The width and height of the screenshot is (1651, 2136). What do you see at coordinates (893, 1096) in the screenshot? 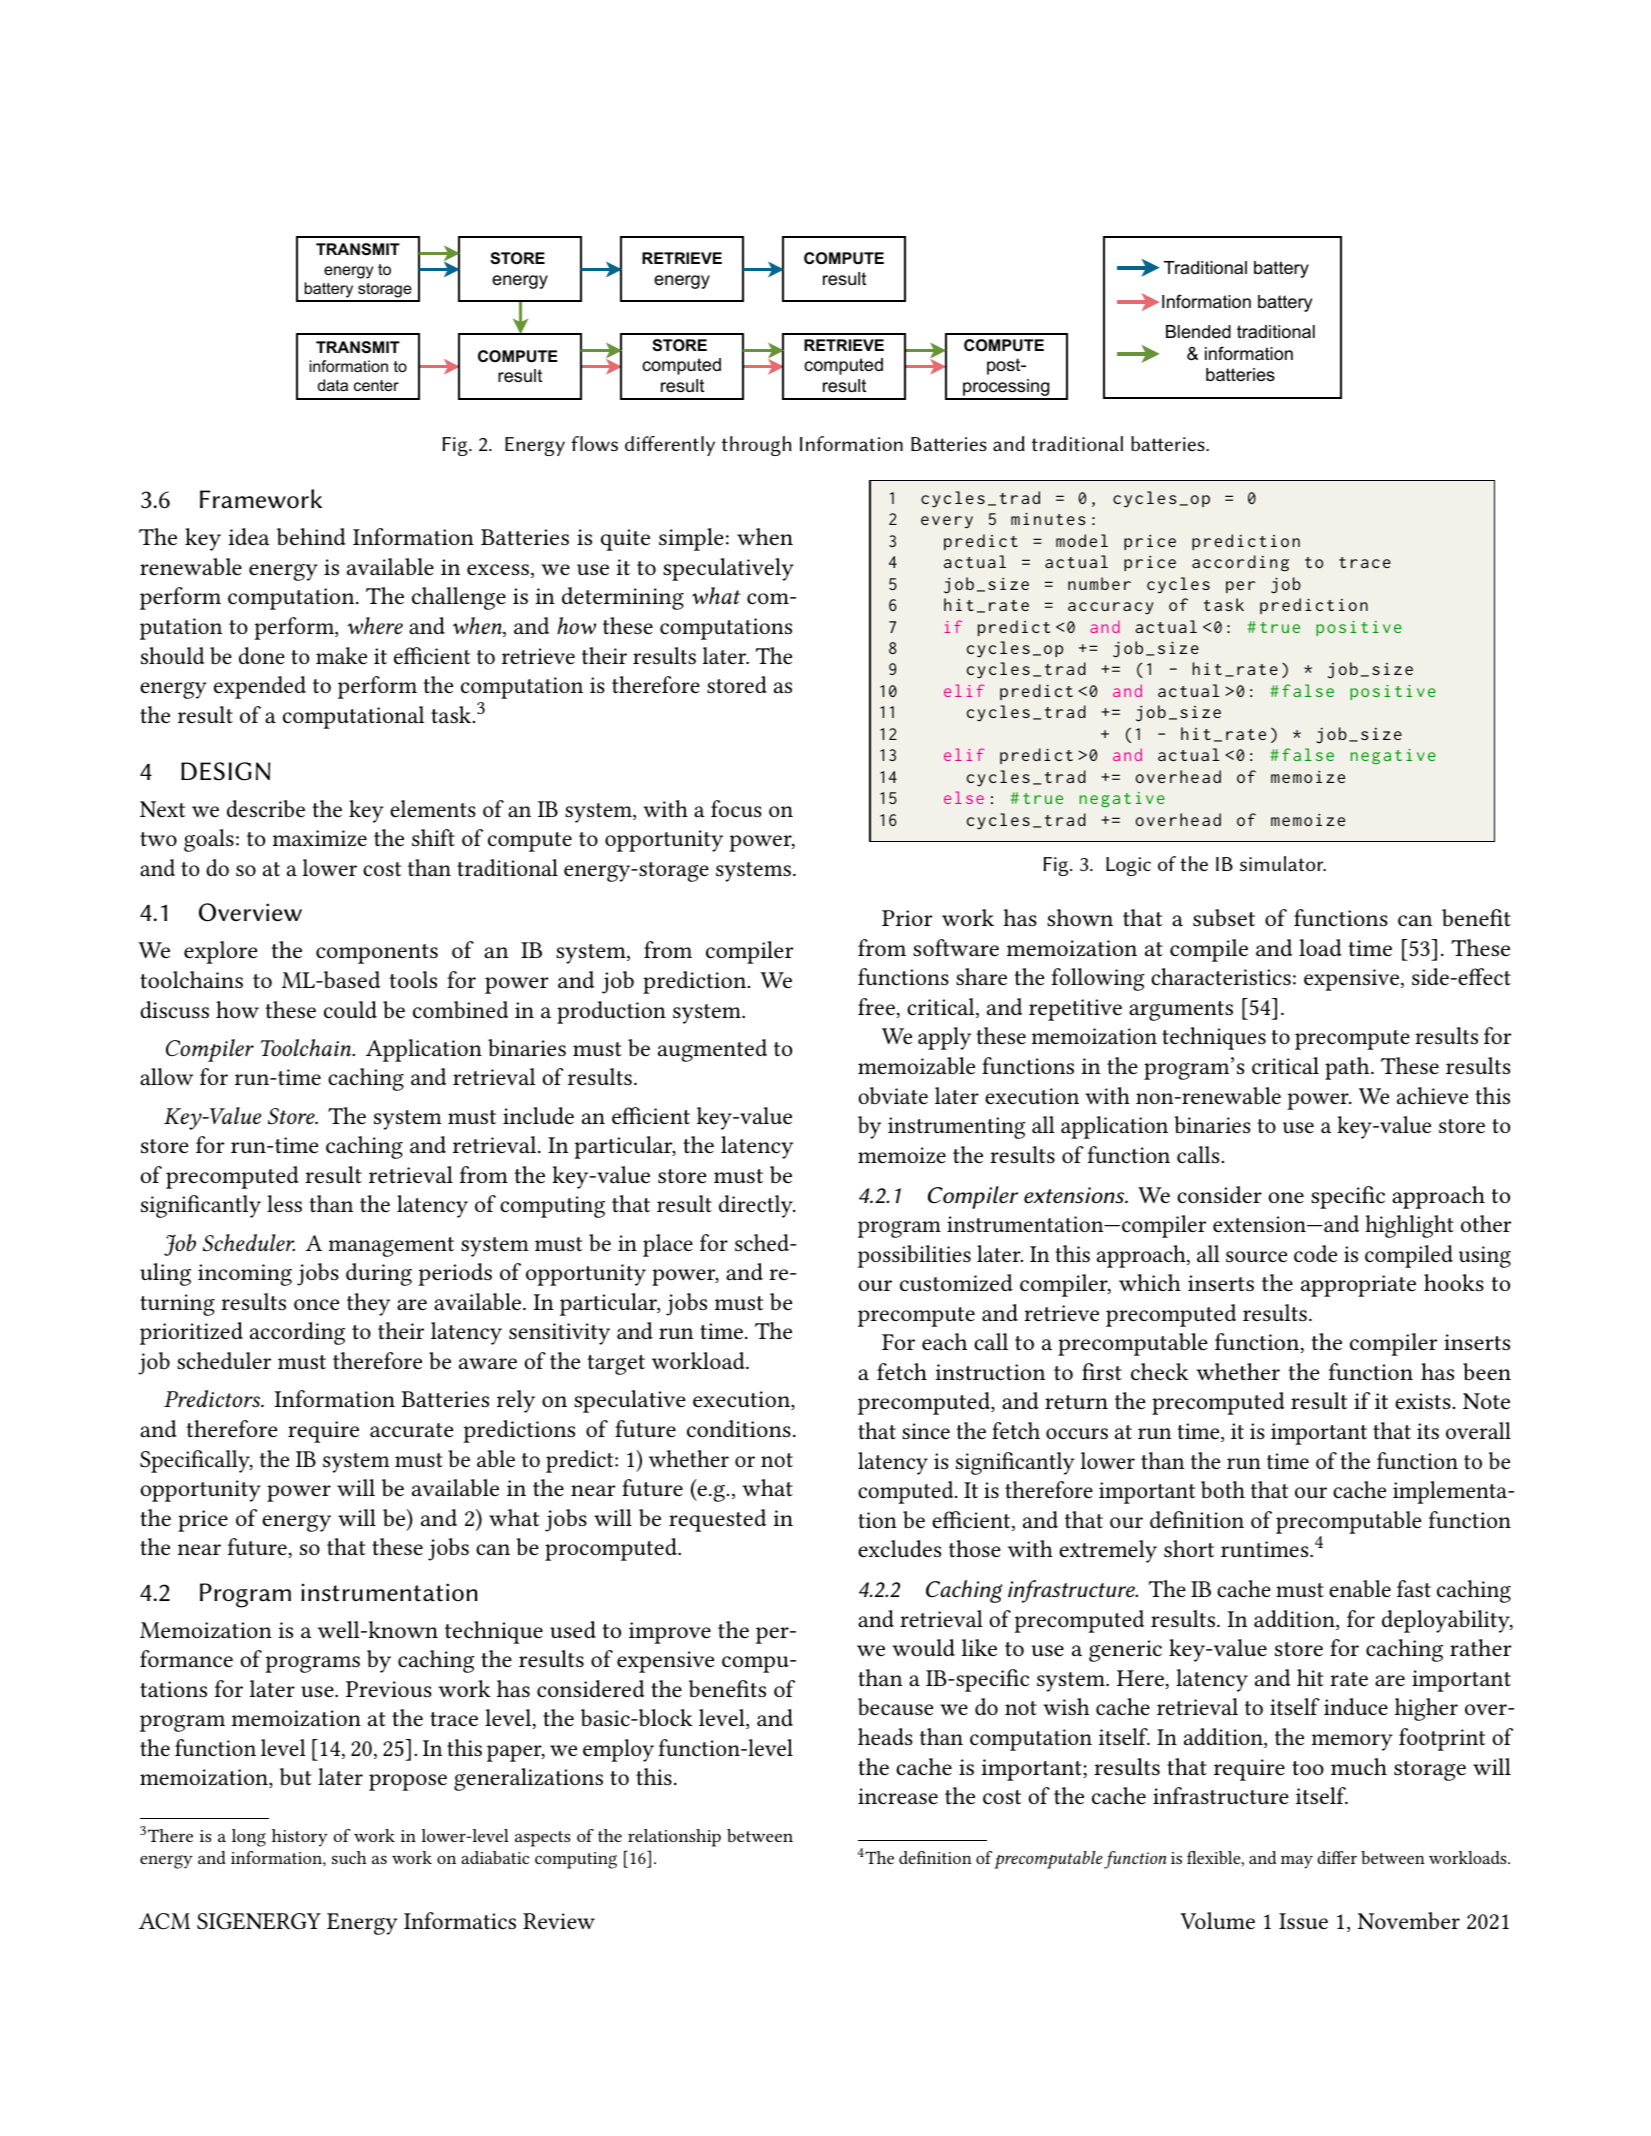
I see `obviate` at bounding box center [893, 1096].
